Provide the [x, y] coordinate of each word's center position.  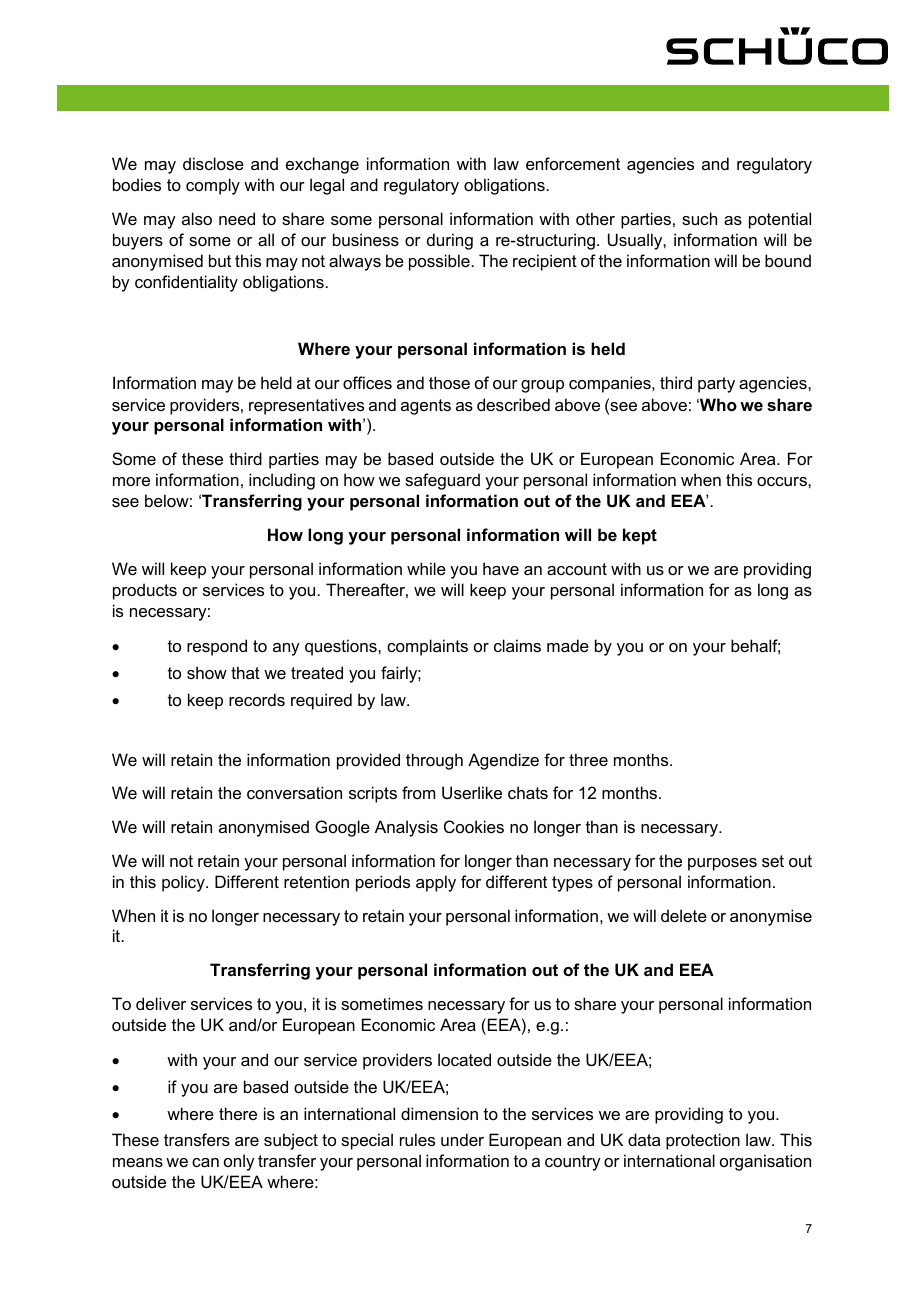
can [205, 1162]
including [282, 481]
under [462, 1139]
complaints [427, 647]
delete [684, 915]
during [450, 241]
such [699, 218]
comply [213, 186]
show [207, 672]
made [568, 645]
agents [426, 407]
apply [436, 883]
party [716, 385]
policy [184, 883]
